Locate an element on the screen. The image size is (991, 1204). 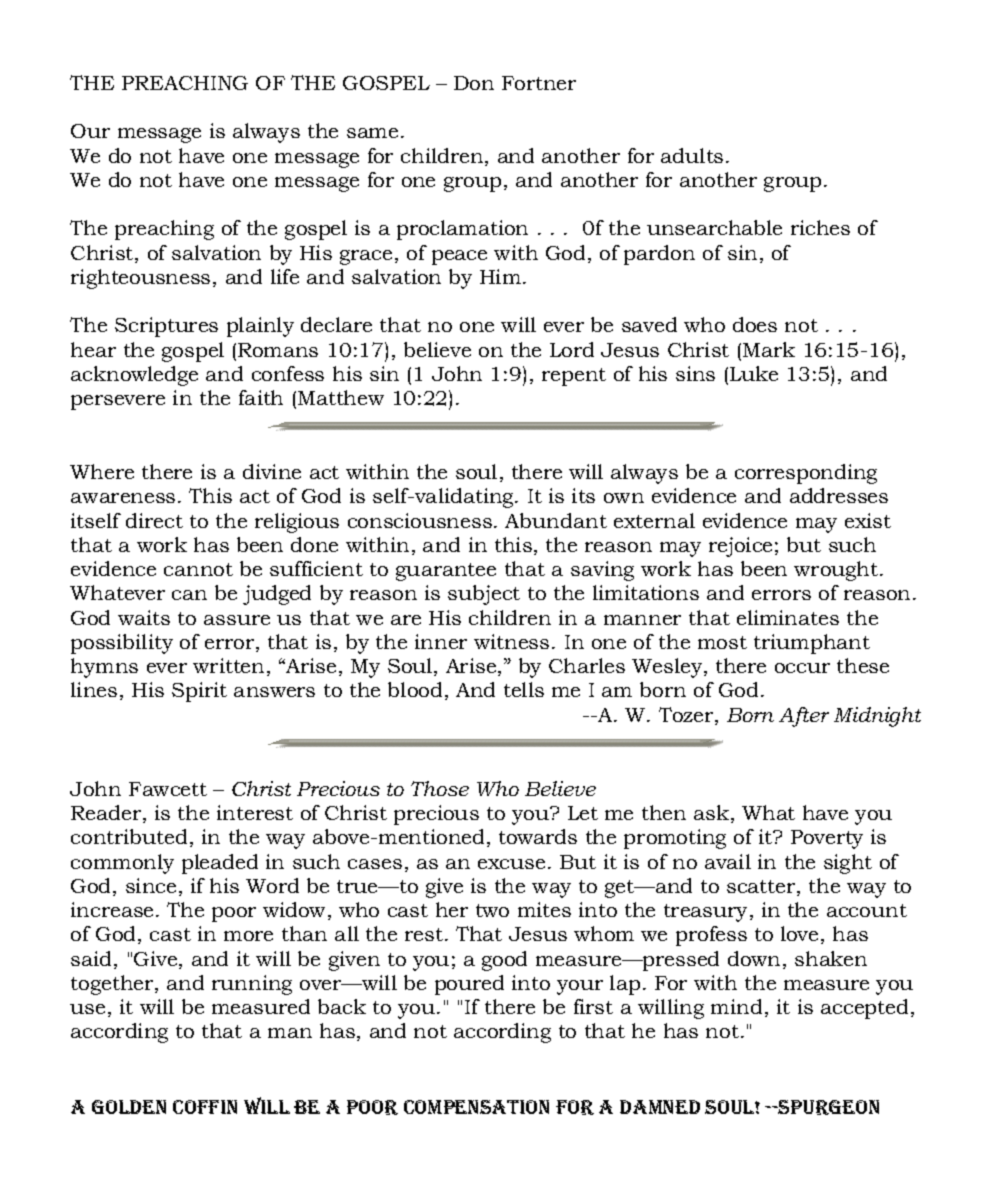
same is located at coordinates (372, 133).
